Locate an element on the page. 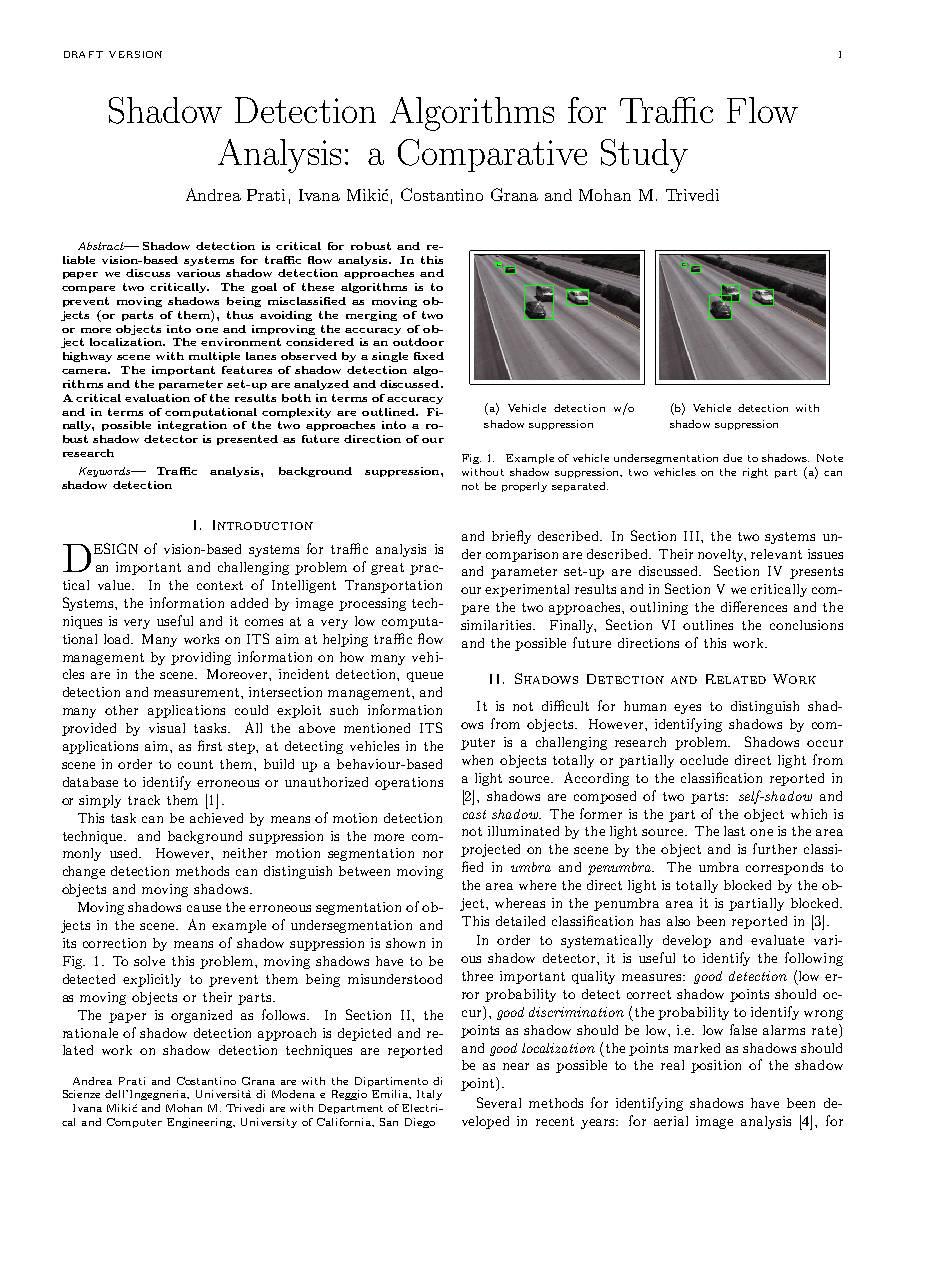  Italy is located at coordinates (429, 1095).
